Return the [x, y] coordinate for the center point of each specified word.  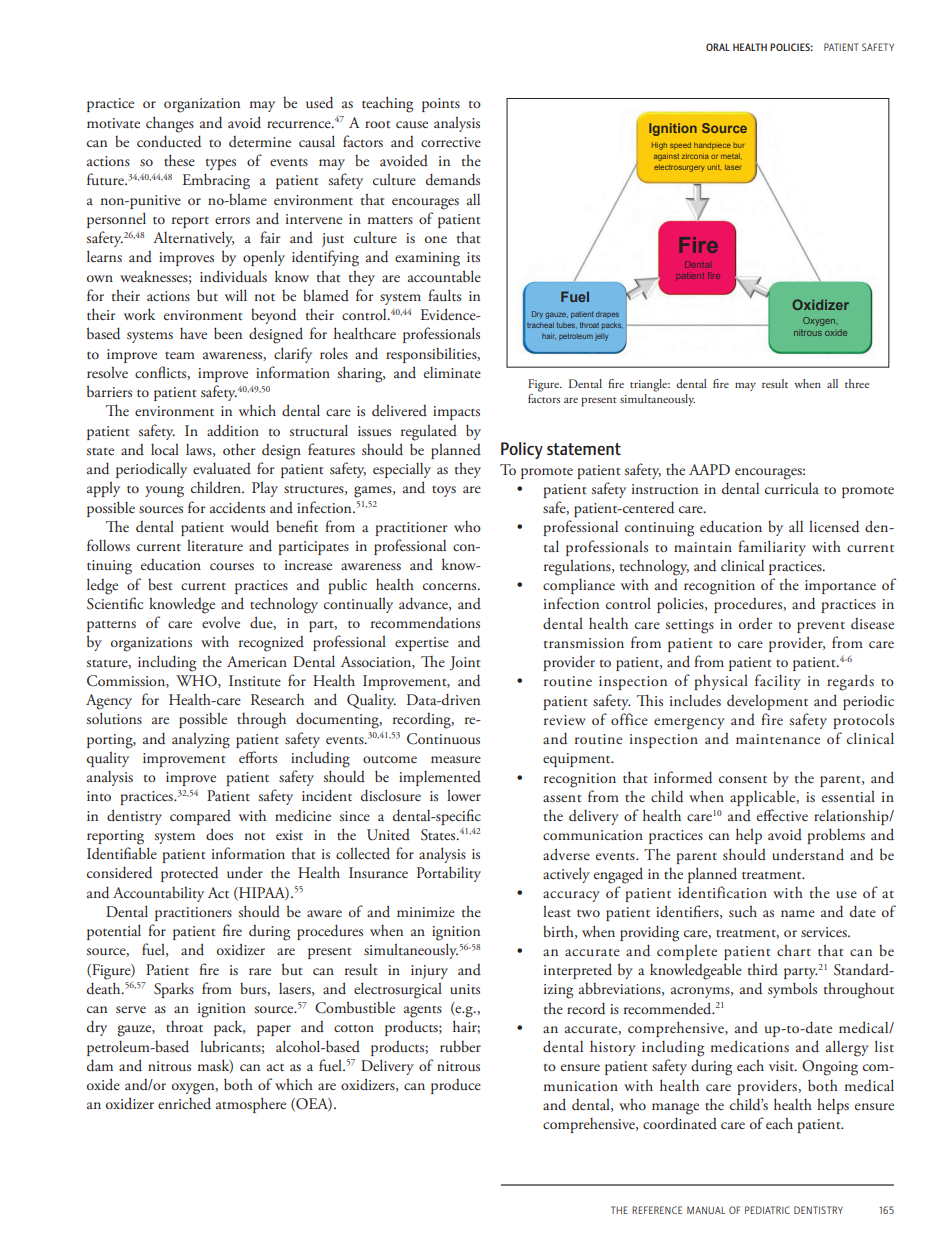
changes [170, 124]
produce [456, 1086]
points [441, 105]
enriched [184, 1103]
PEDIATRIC [767, 1210]
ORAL [718, 47]
